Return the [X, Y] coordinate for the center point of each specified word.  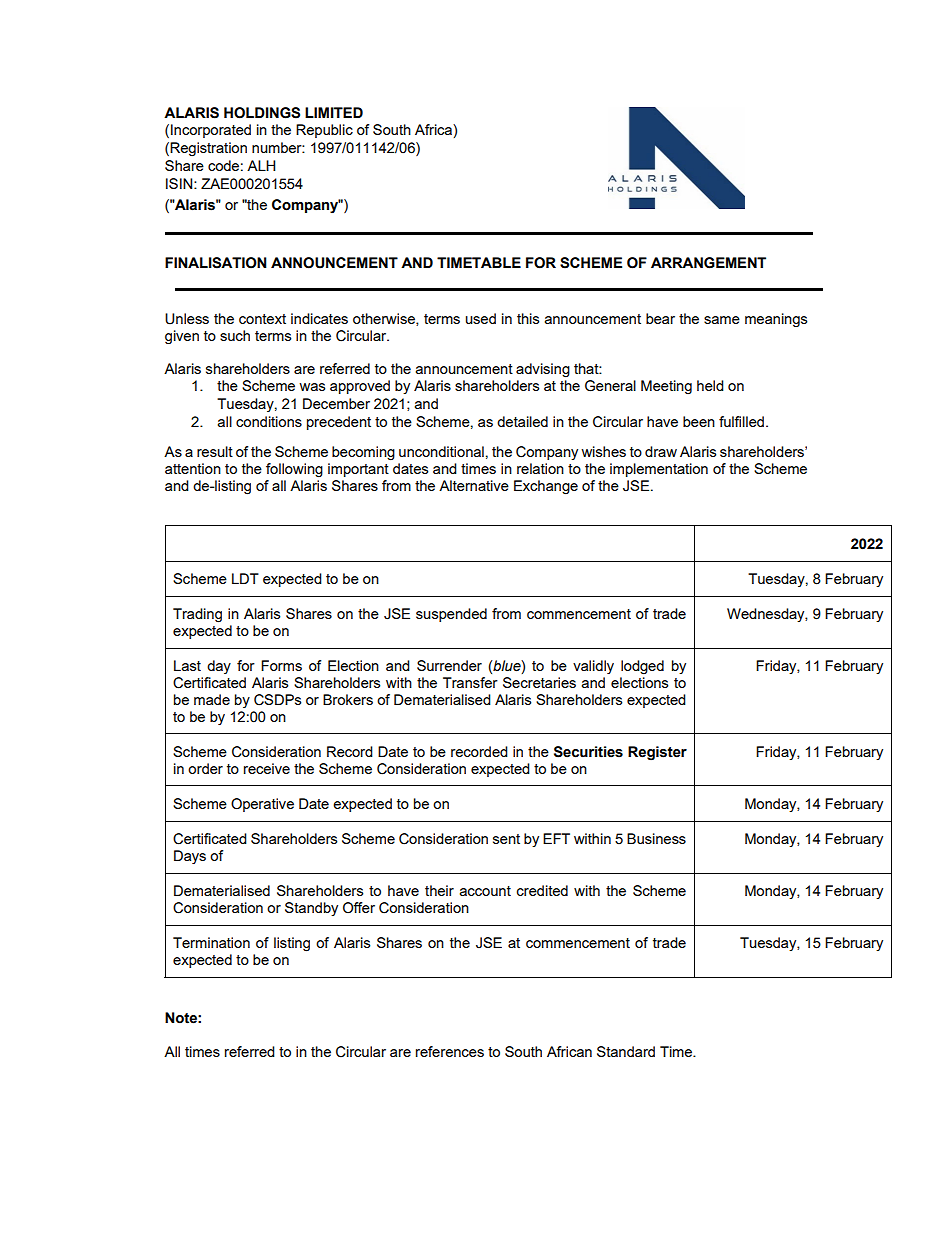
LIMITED [334, 112]
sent [506, 839]
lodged [642, 667]
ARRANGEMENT [708, 263]
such [235, 335]
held [710, 385]
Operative [262, 805]
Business [656, 838]
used [481, 318]
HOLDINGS [262, 113]
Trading [197, 615]
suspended [451, 615]
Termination [211, 942]
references [450, 1051]
